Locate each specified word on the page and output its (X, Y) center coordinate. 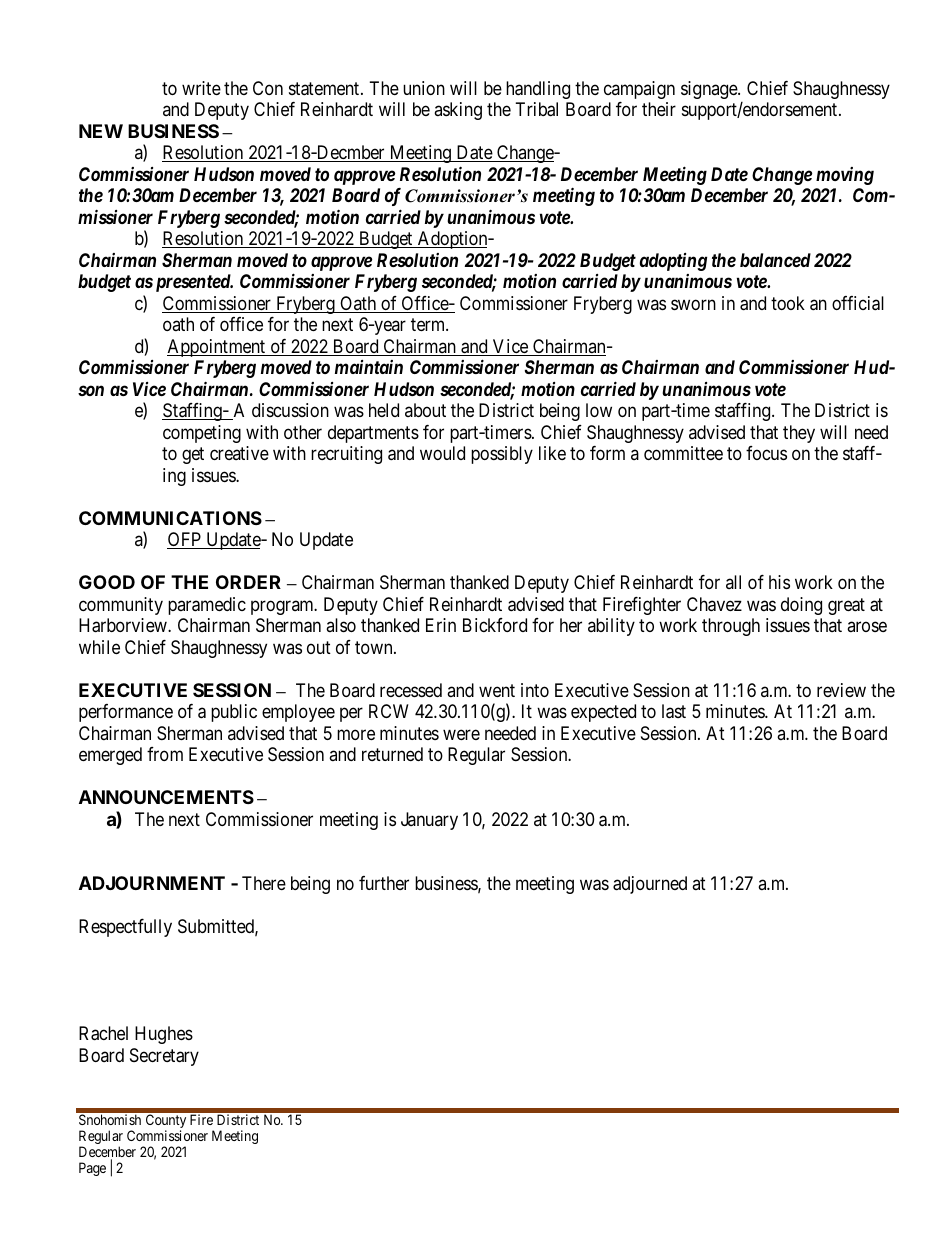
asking (458, 111)
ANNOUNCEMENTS (166, 797)
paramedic (207, 606)
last (674, 711)
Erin (441, 625)
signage (710, 90)
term (429, 324)
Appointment (217, 348)
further (384, 883)
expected (603, 713)
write (201, 88)
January (429, 821)
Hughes (164, 1035)
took (788, 303)
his (779, 582)
